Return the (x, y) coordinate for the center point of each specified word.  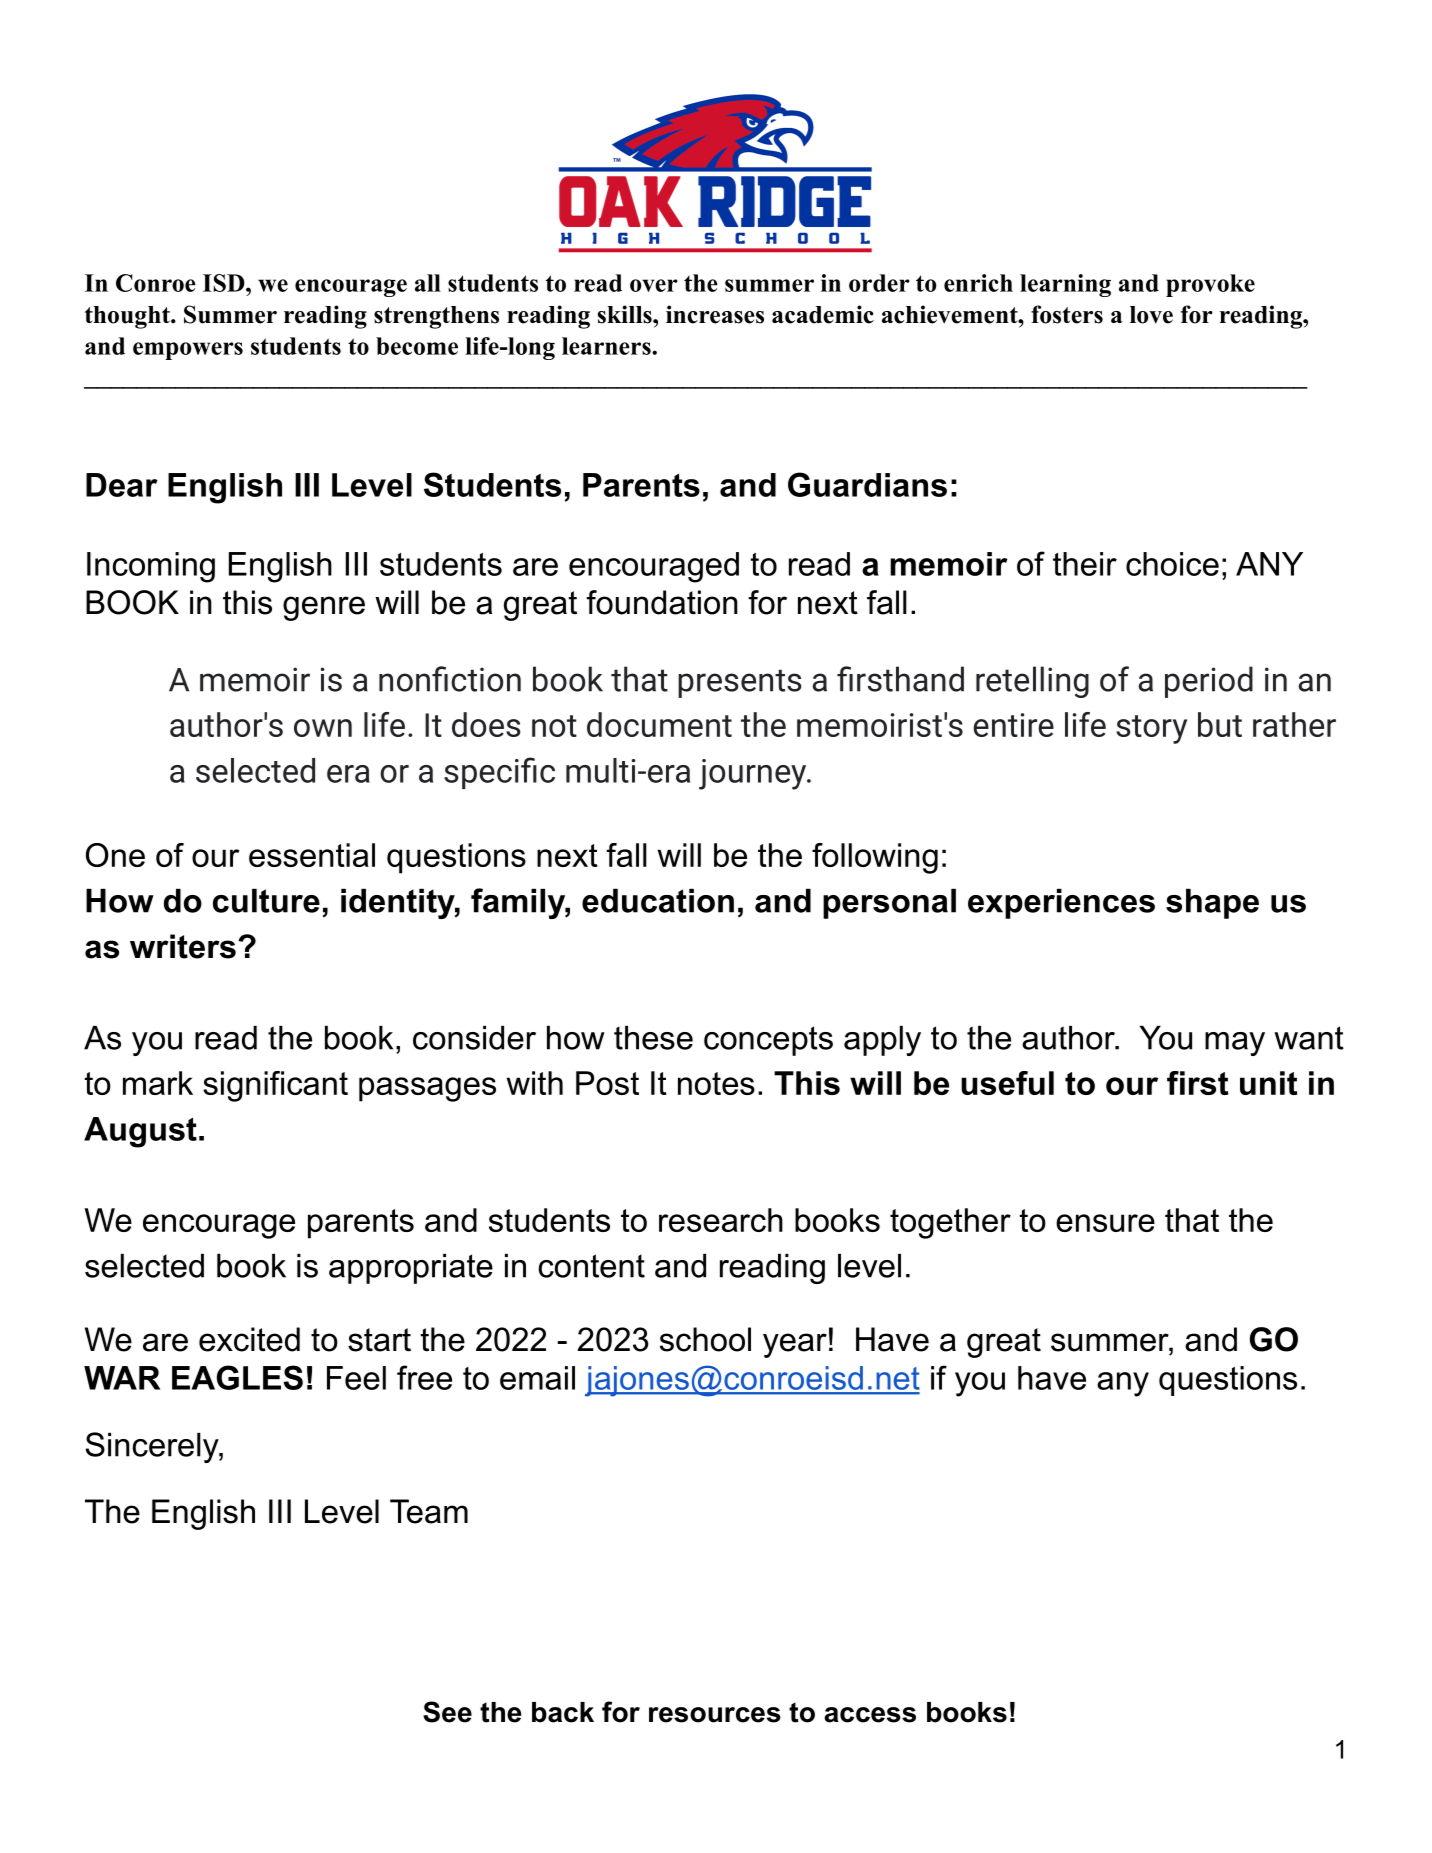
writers (183, 946)
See (447, 1712)
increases (715, 314)
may (1235, 1044)
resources (715, 1715)
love (1151, 315)
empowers (188, 351)
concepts (768, 1041)
